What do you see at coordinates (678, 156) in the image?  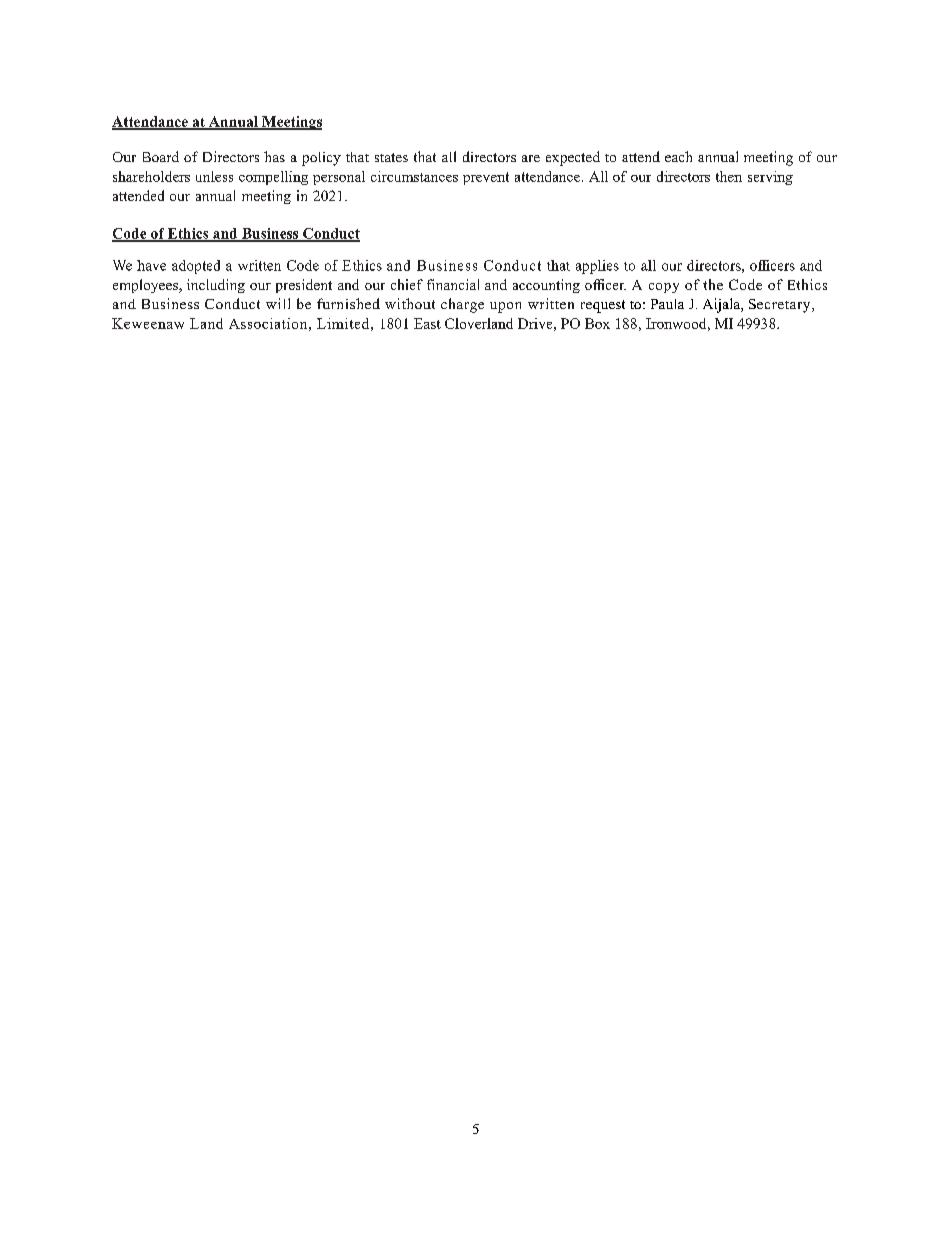 I see `each` at bounding box center [678, 156].
